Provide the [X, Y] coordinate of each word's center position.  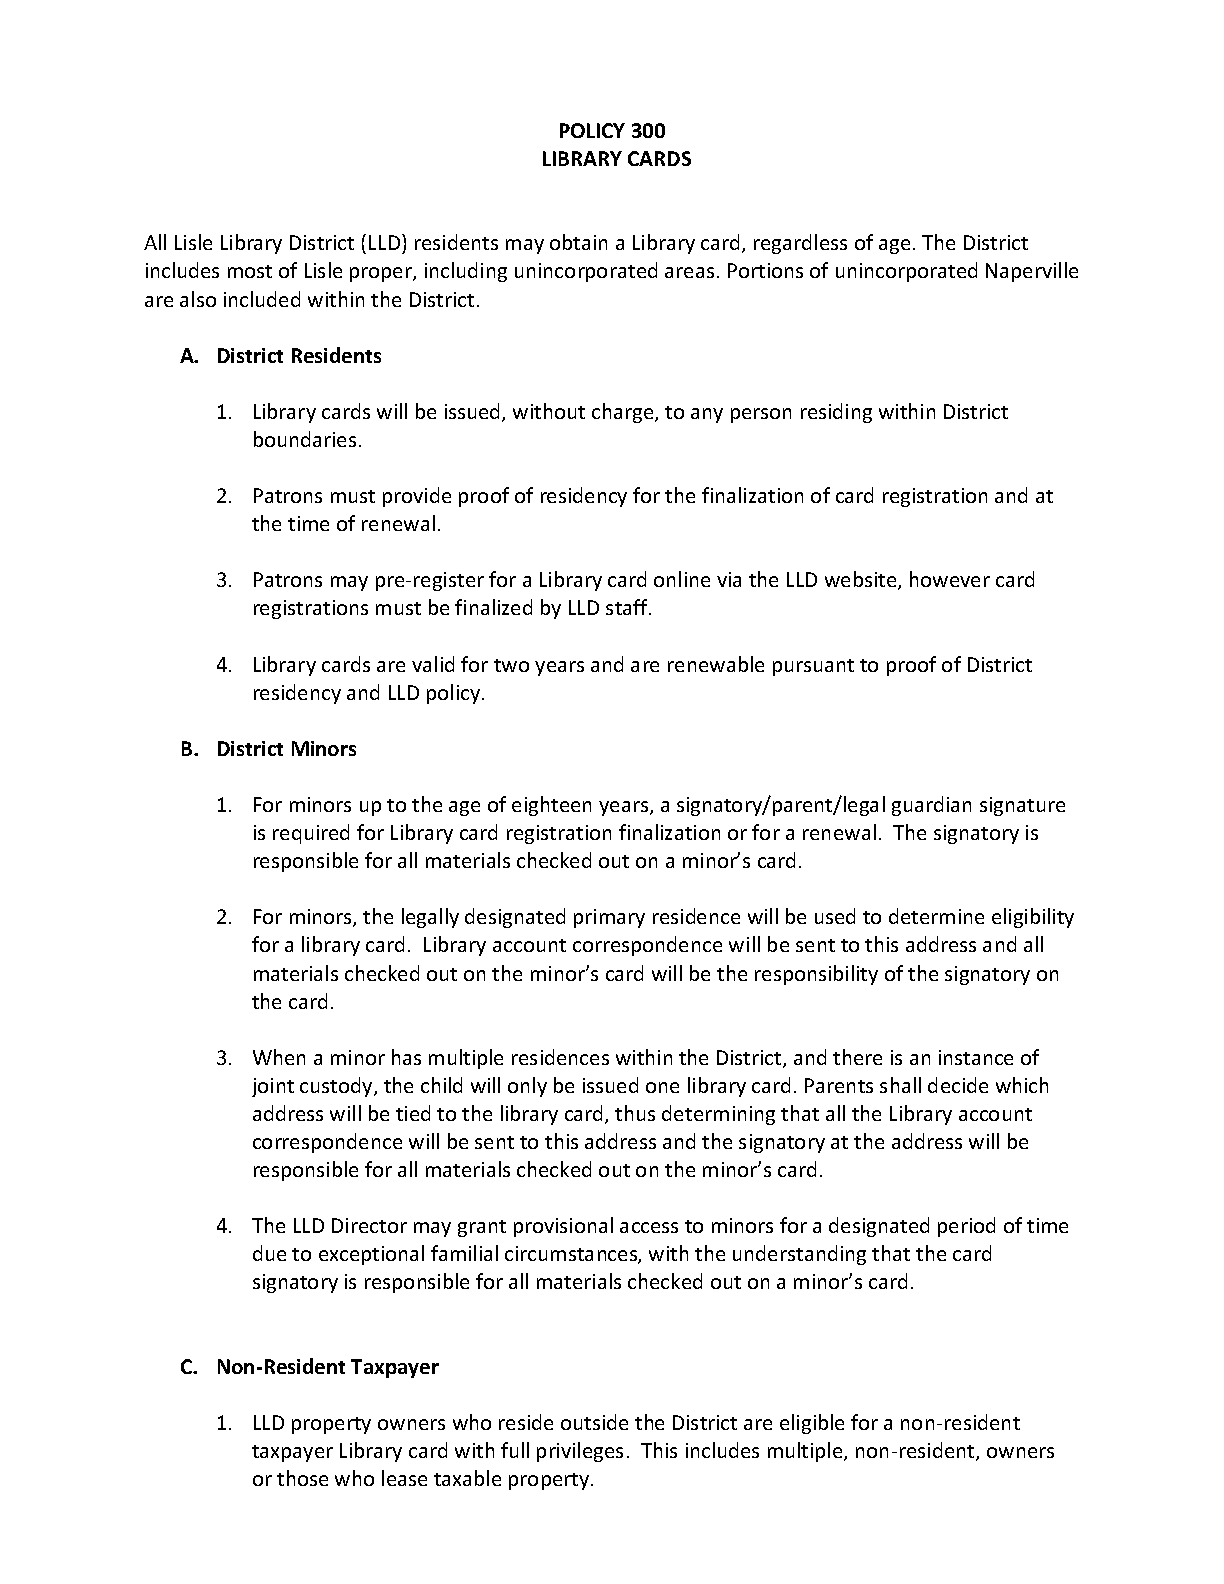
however [950, 579]
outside [594, 1422]
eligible [812, 1424]
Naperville [1032, 272]
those [302, 1478]
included [262, 299]
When [279, 1057]
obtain [578, 242]
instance [976, 1057]
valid [433, 664]
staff [628, 607]
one [662, 1087]
